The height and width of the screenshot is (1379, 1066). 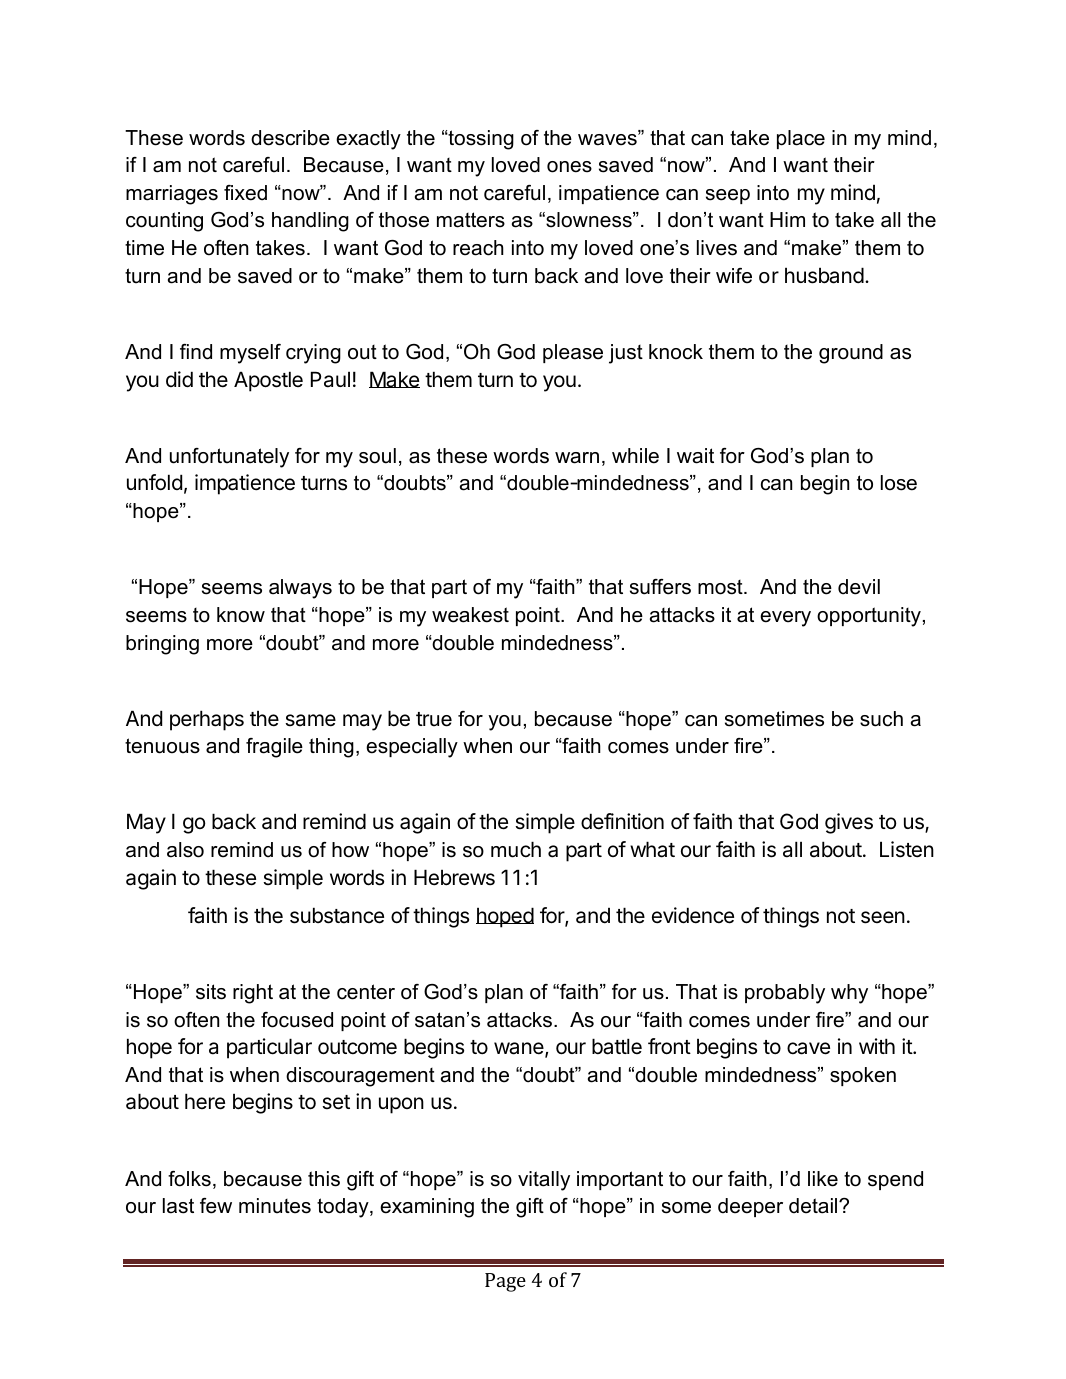 I want to click on true, so click(x=434, y=719).
